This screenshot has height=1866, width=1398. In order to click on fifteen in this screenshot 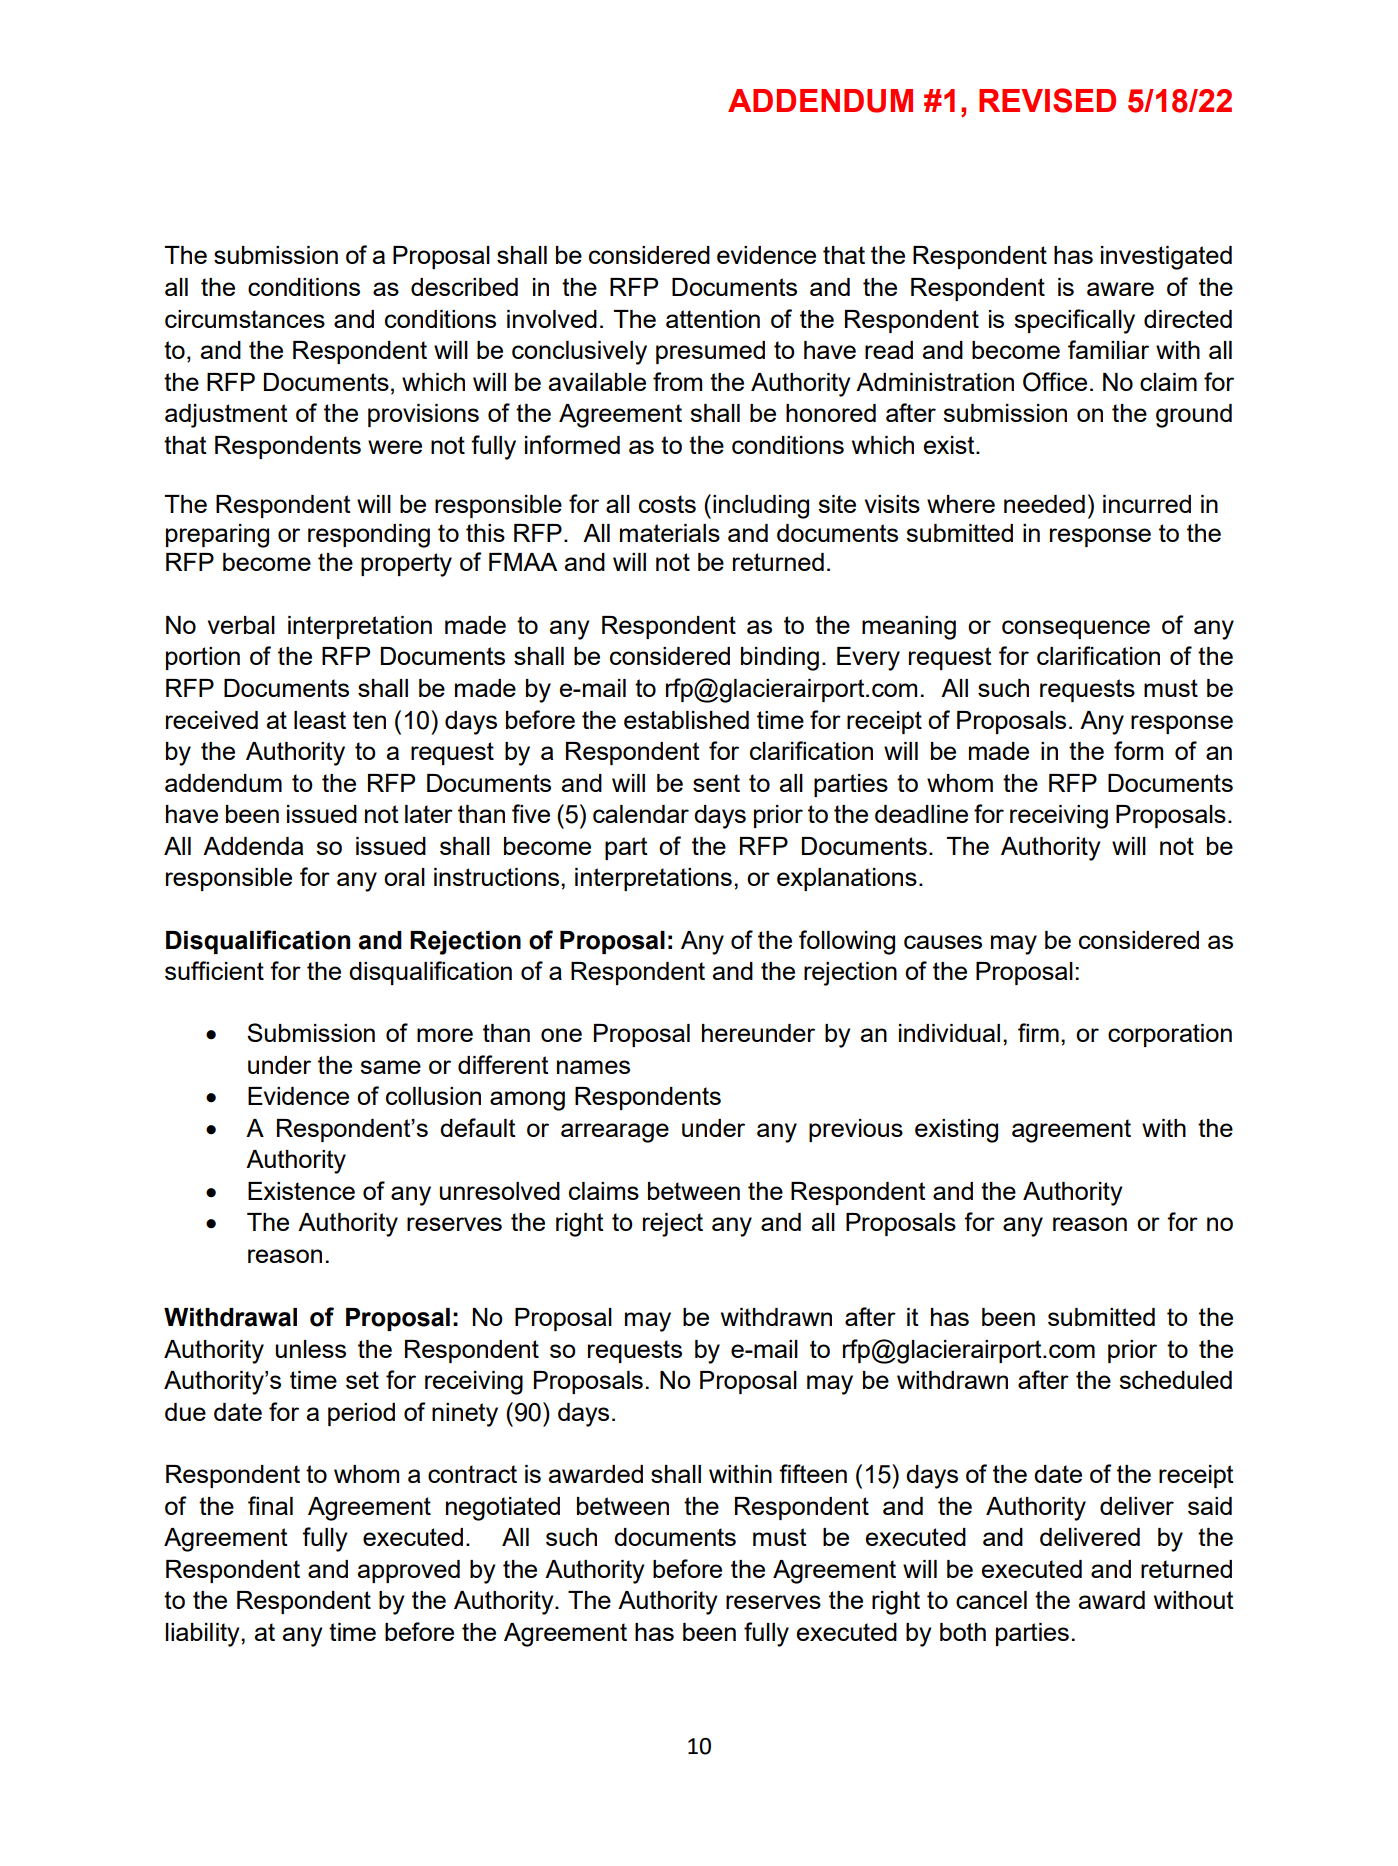, I will do `click(813, 1473)`.
